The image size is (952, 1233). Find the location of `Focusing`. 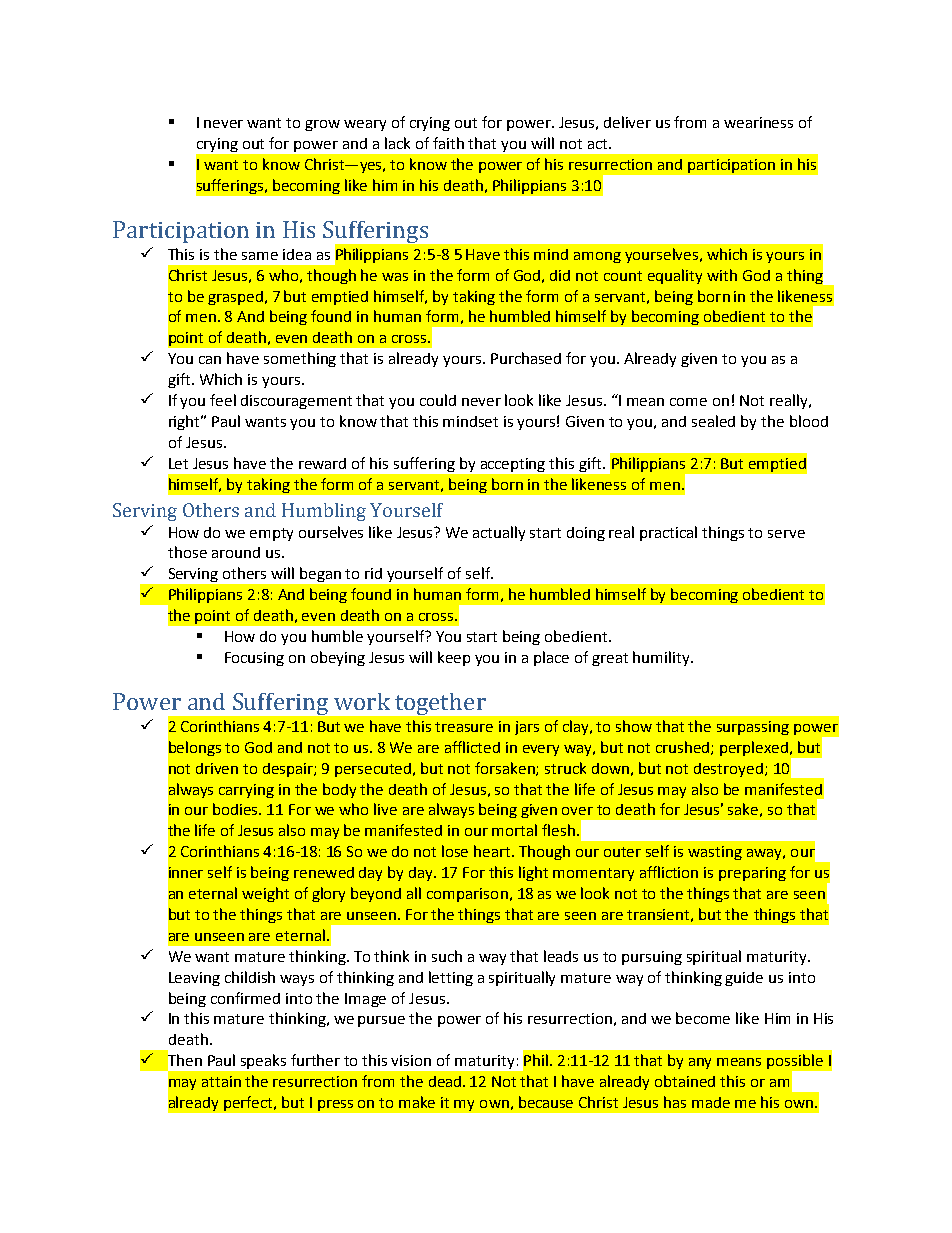

Focusing is located at coordinates (254, 659).
